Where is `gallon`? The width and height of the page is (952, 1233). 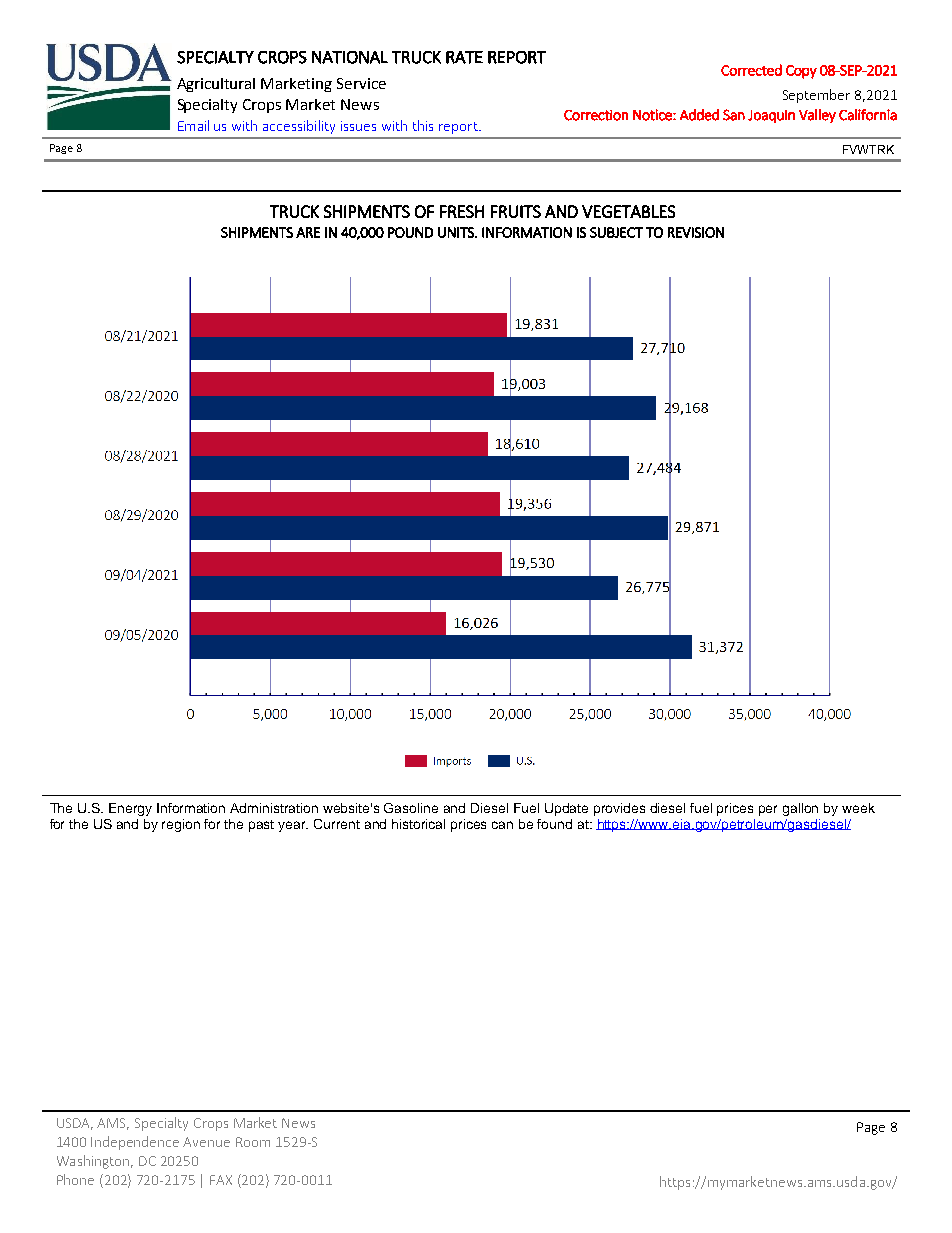
gallon is located at coordinates (800, 809).
